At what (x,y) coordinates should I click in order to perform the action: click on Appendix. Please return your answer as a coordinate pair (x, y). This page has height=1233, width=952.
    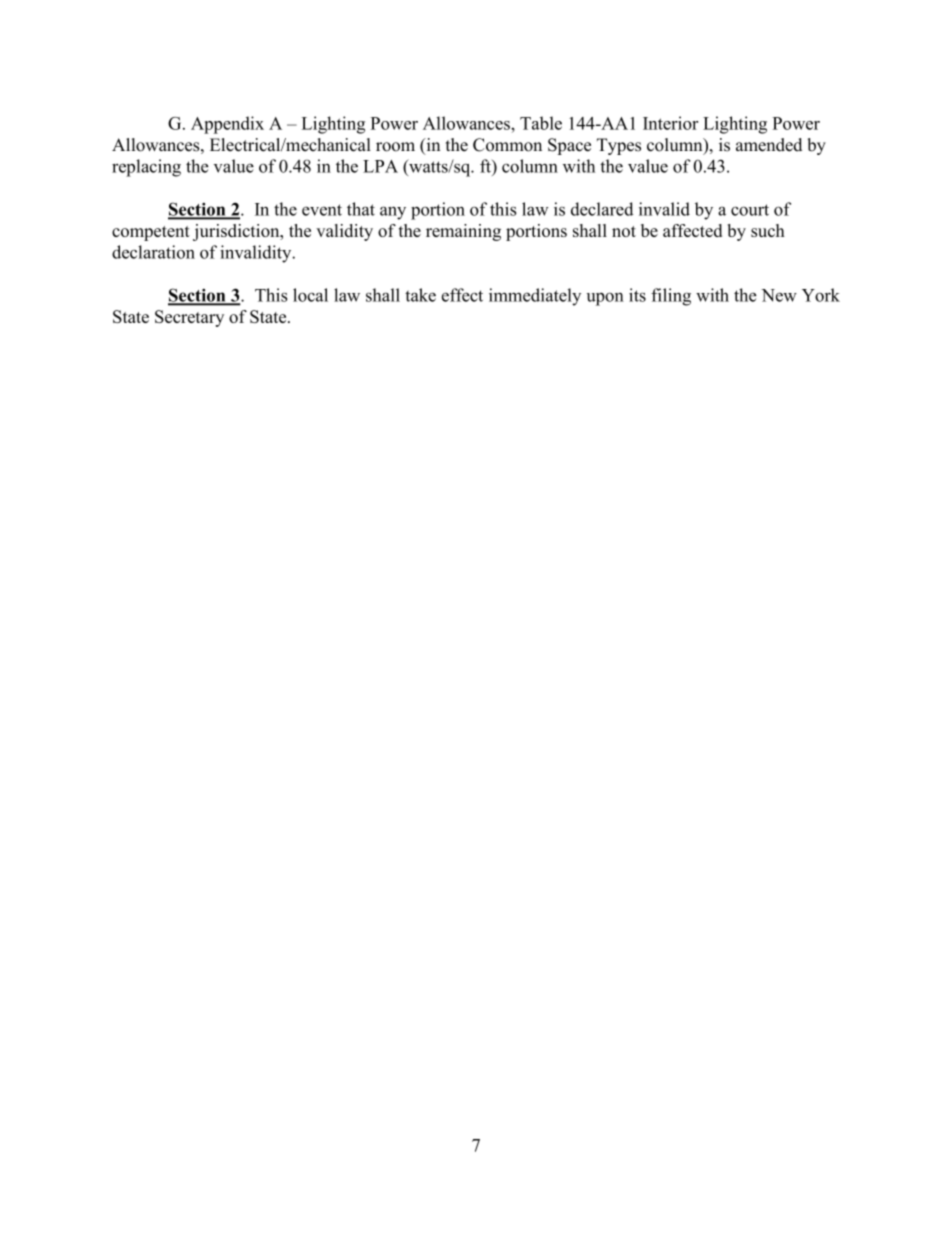
    Looking at the image, I should click on (227, 125).
